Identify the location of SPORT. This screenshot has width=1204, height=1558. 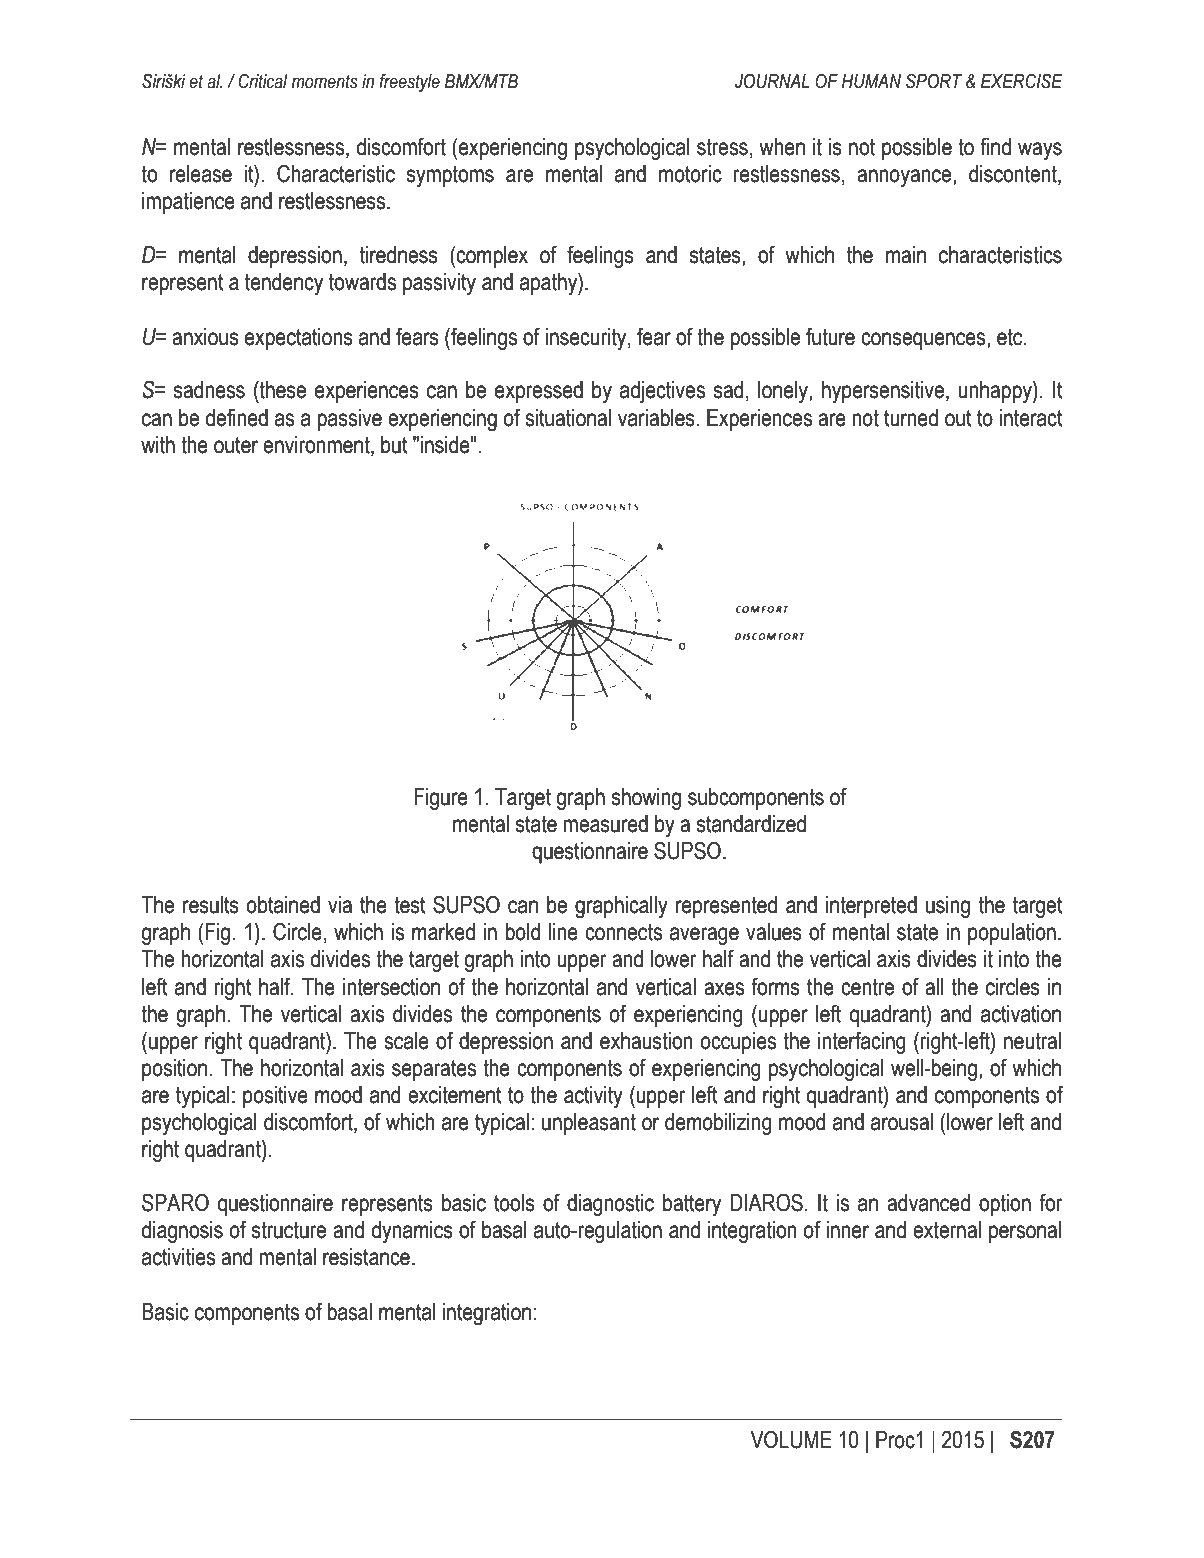
(934, 81).
